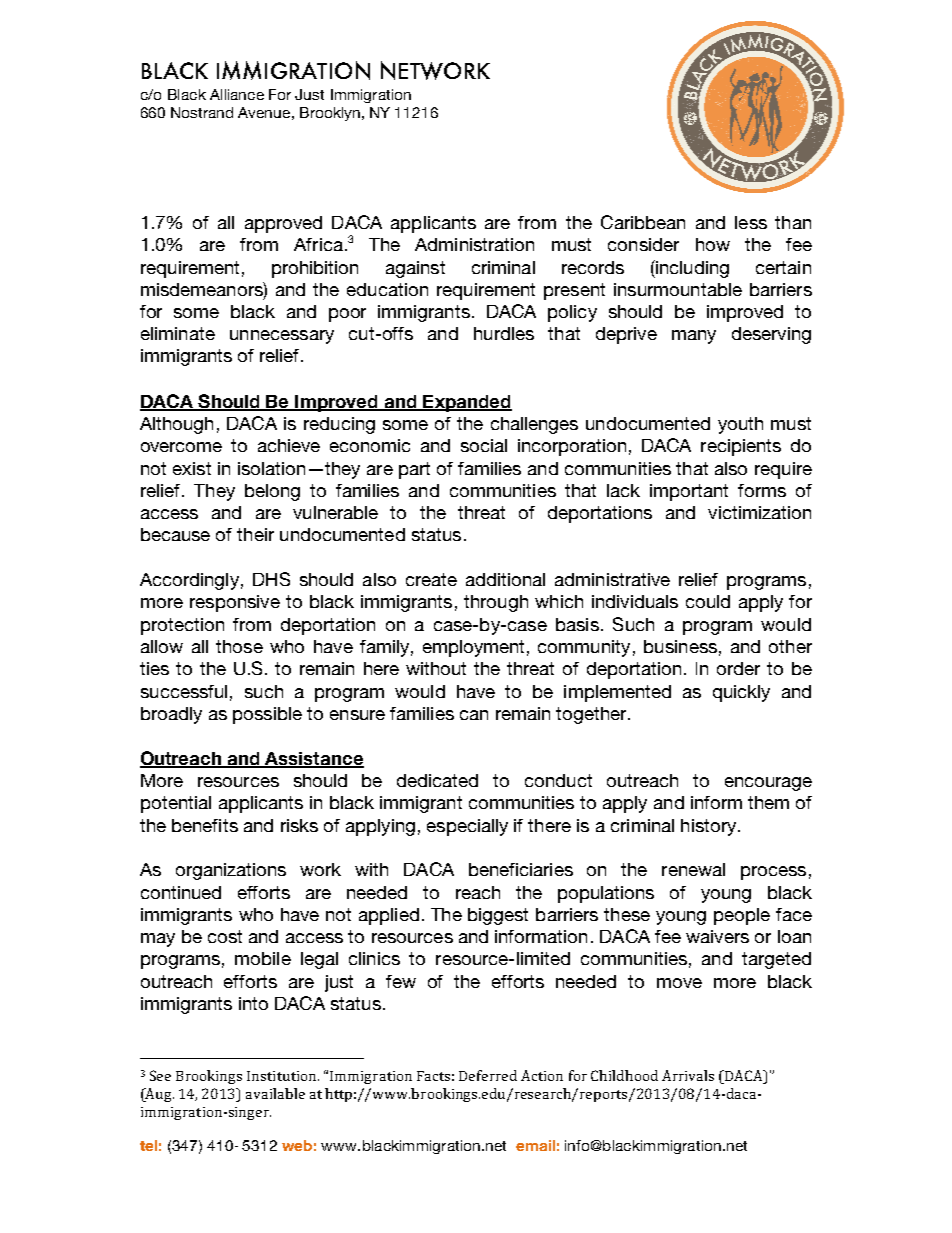 This screenshot has height=1233, width=952. I want to click on exist, so click(192, 468).
